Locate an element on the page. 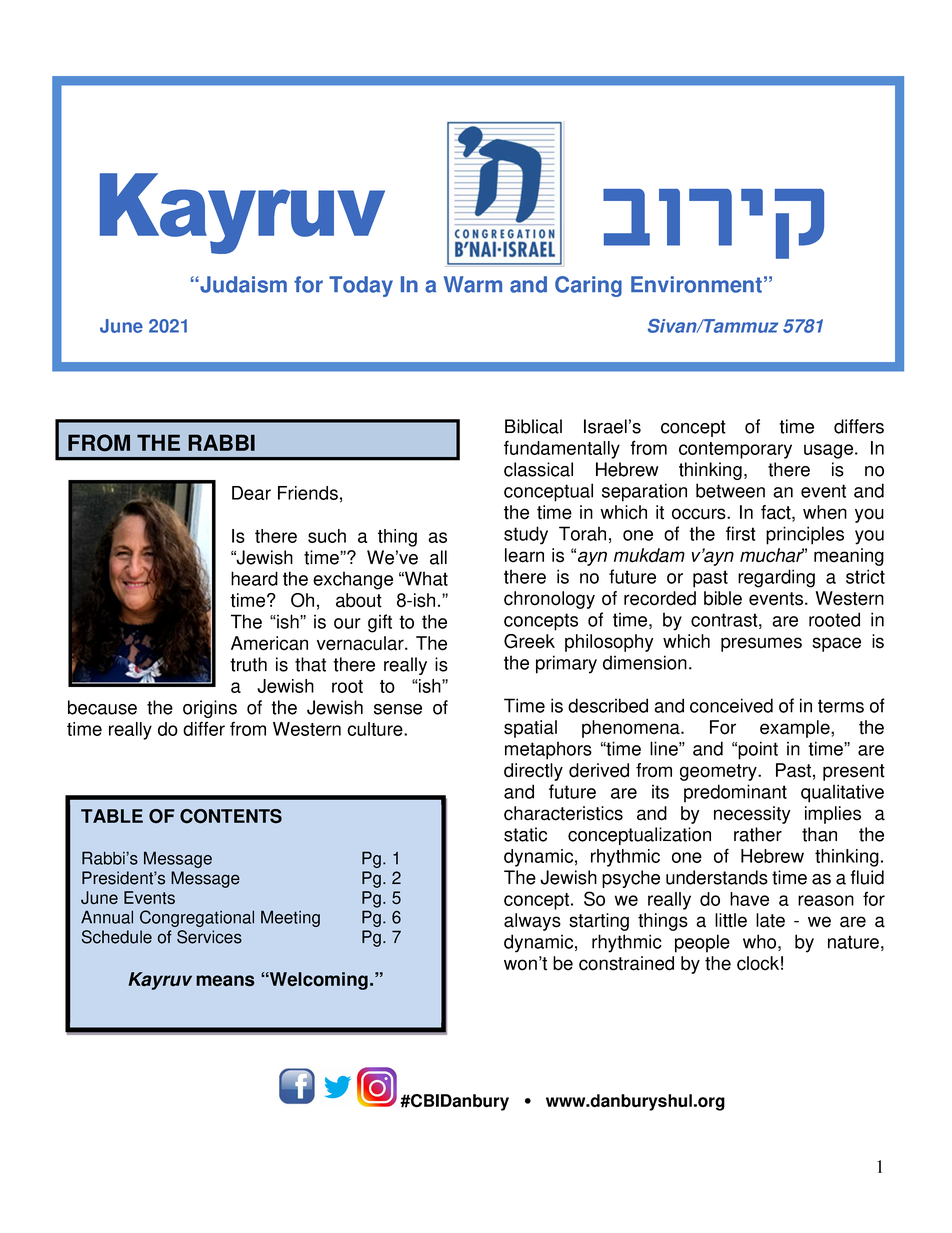 This image has height=1233, width=952. Environment is located at coordinates (696, 284).
